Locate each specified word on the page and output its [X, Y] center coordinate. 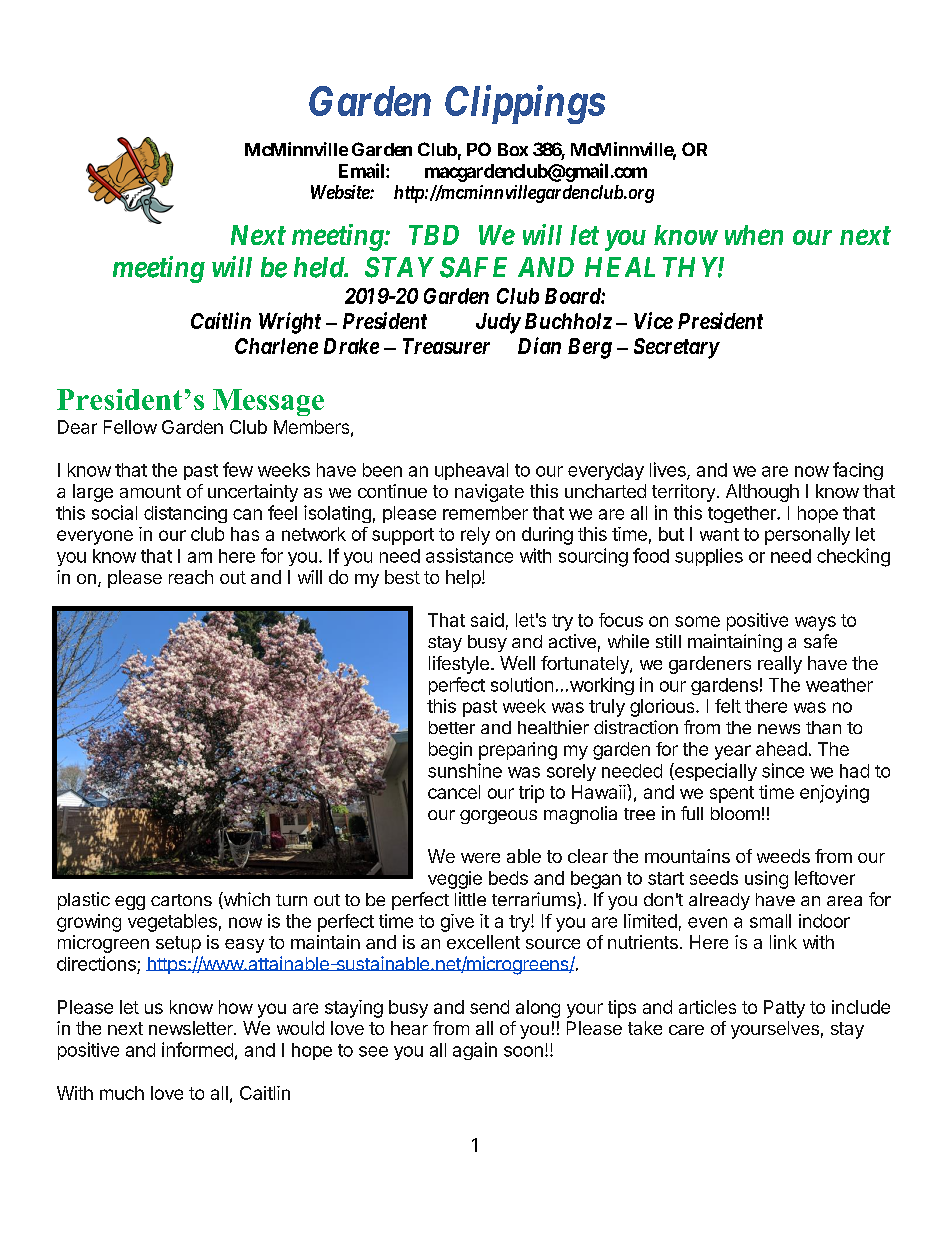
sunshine [465, 770]
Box [513, 149]
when [754, 235]
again [475, 1051]
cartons [181, 900]
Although [762, 493]
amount [150, 491]
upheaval [471, 471]
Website [341, 192]
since [783, 770]
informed [197, 1049]
